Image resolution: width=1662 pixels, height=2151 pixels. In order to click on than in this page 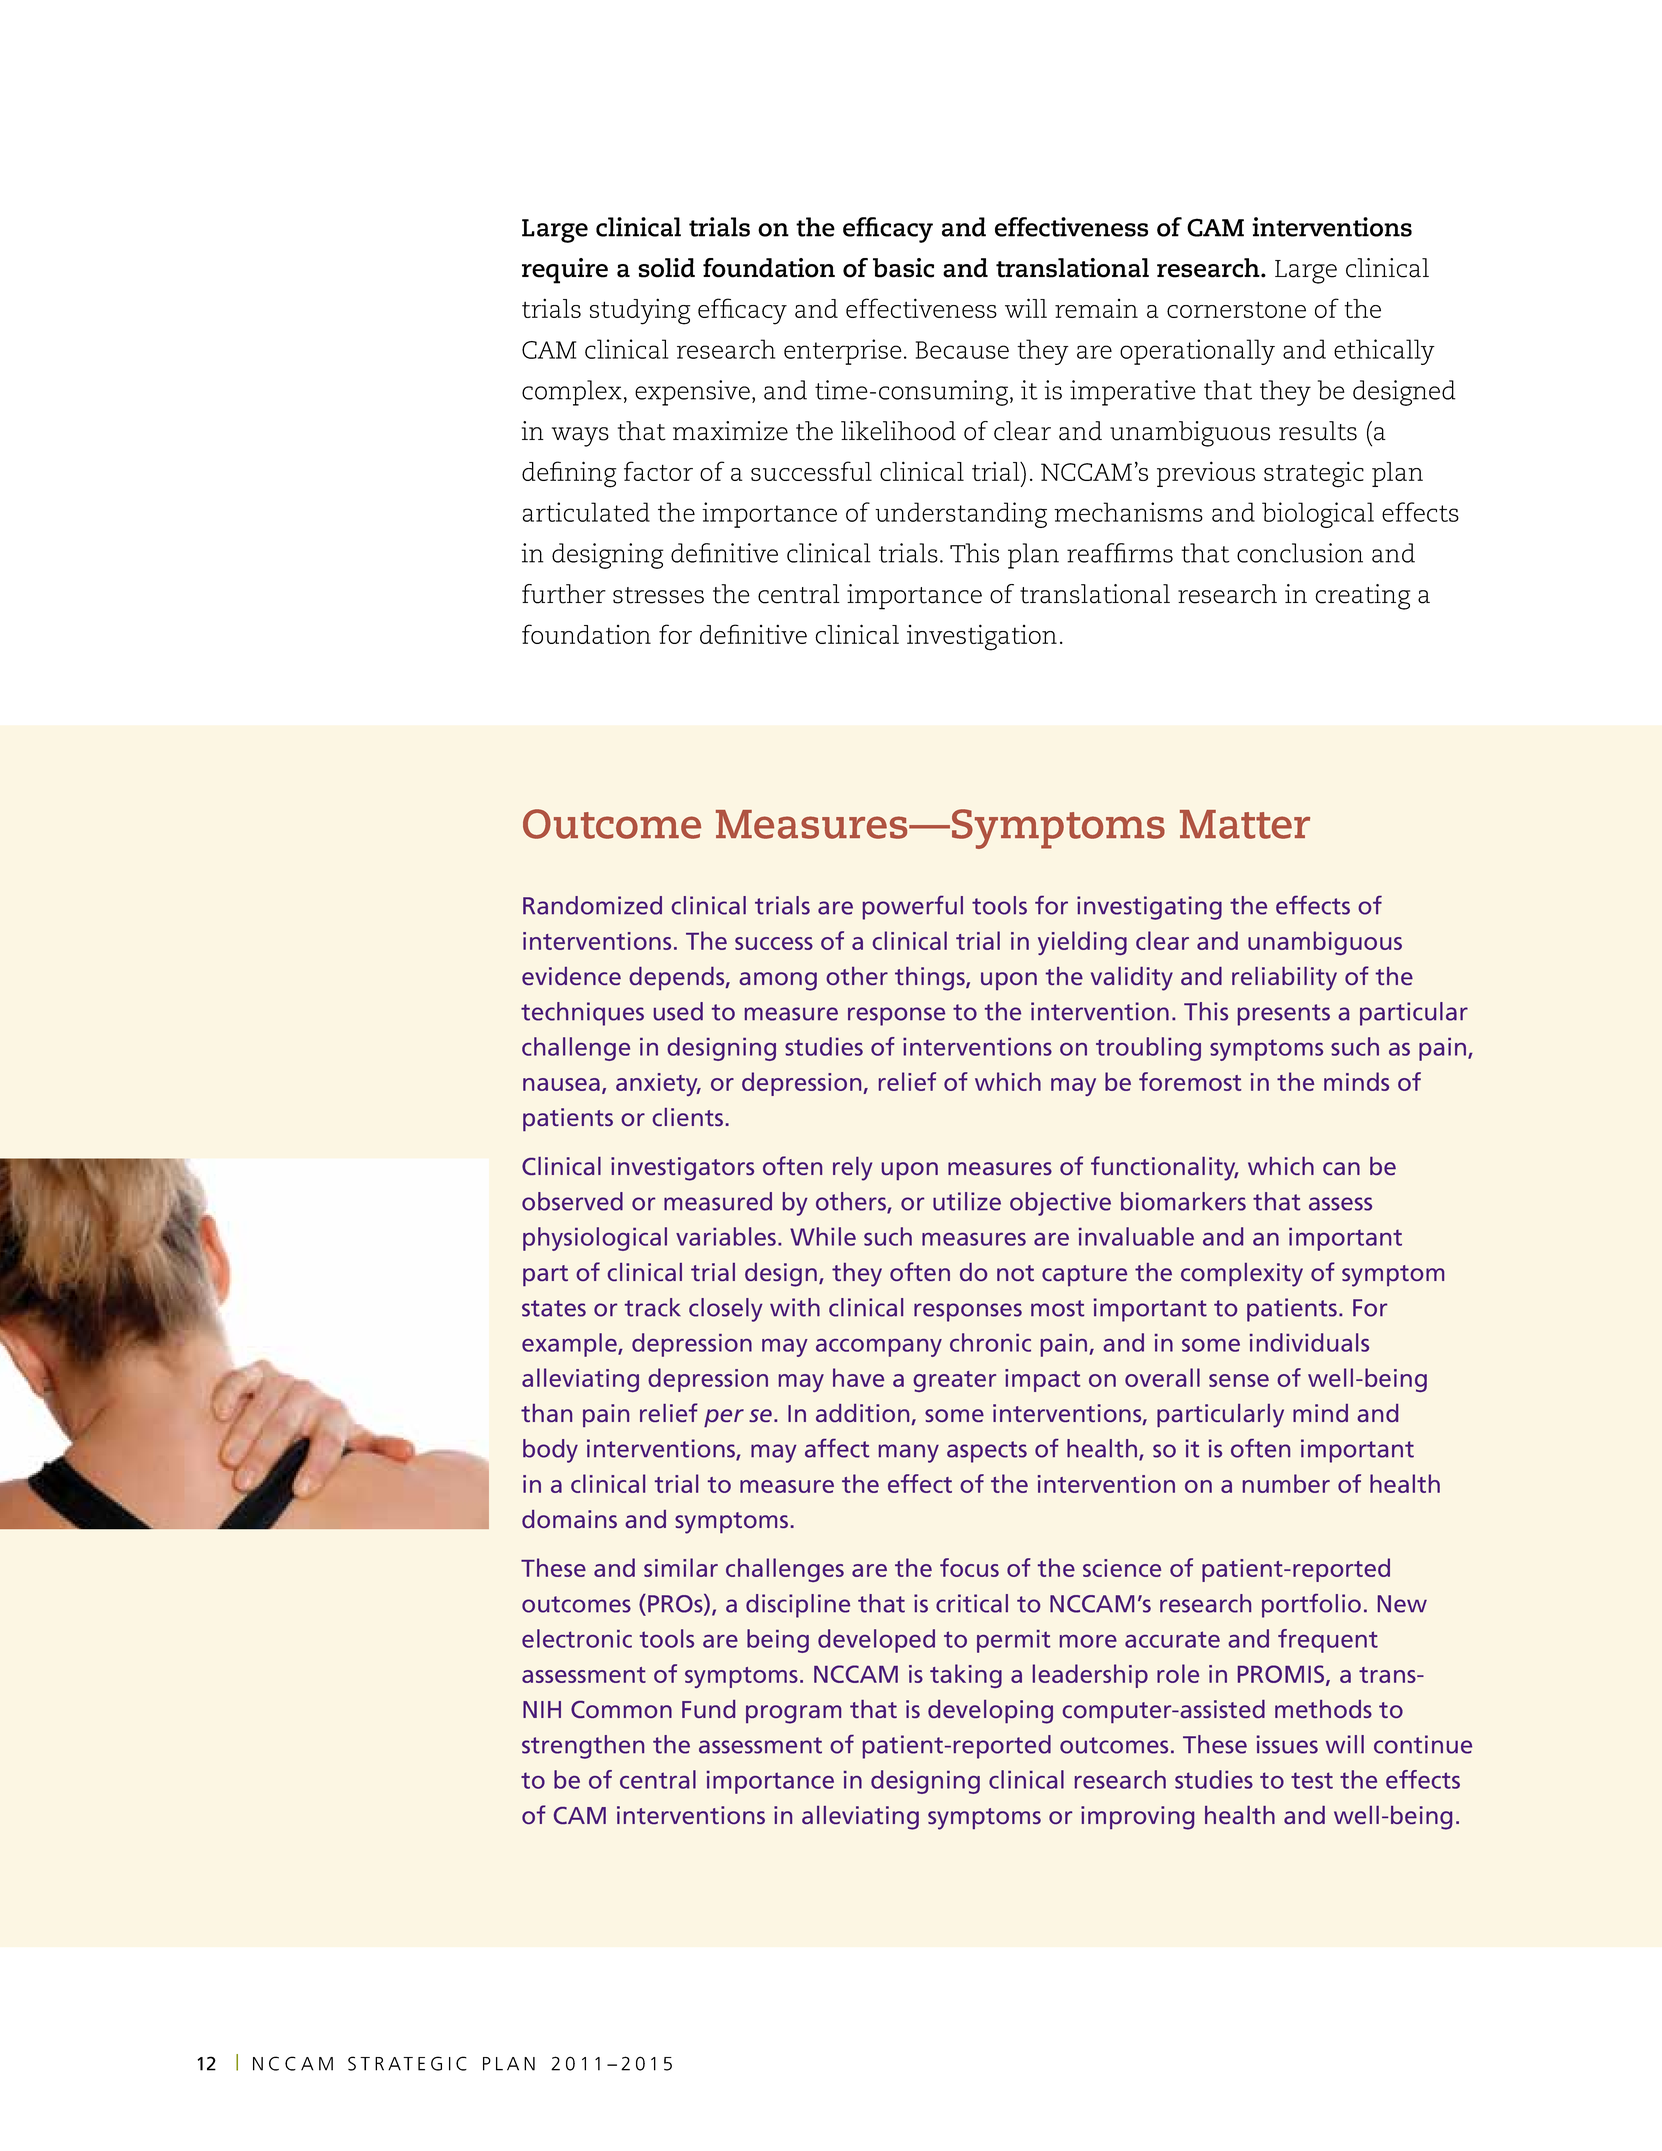, I will do `click(546, 1413)`.
